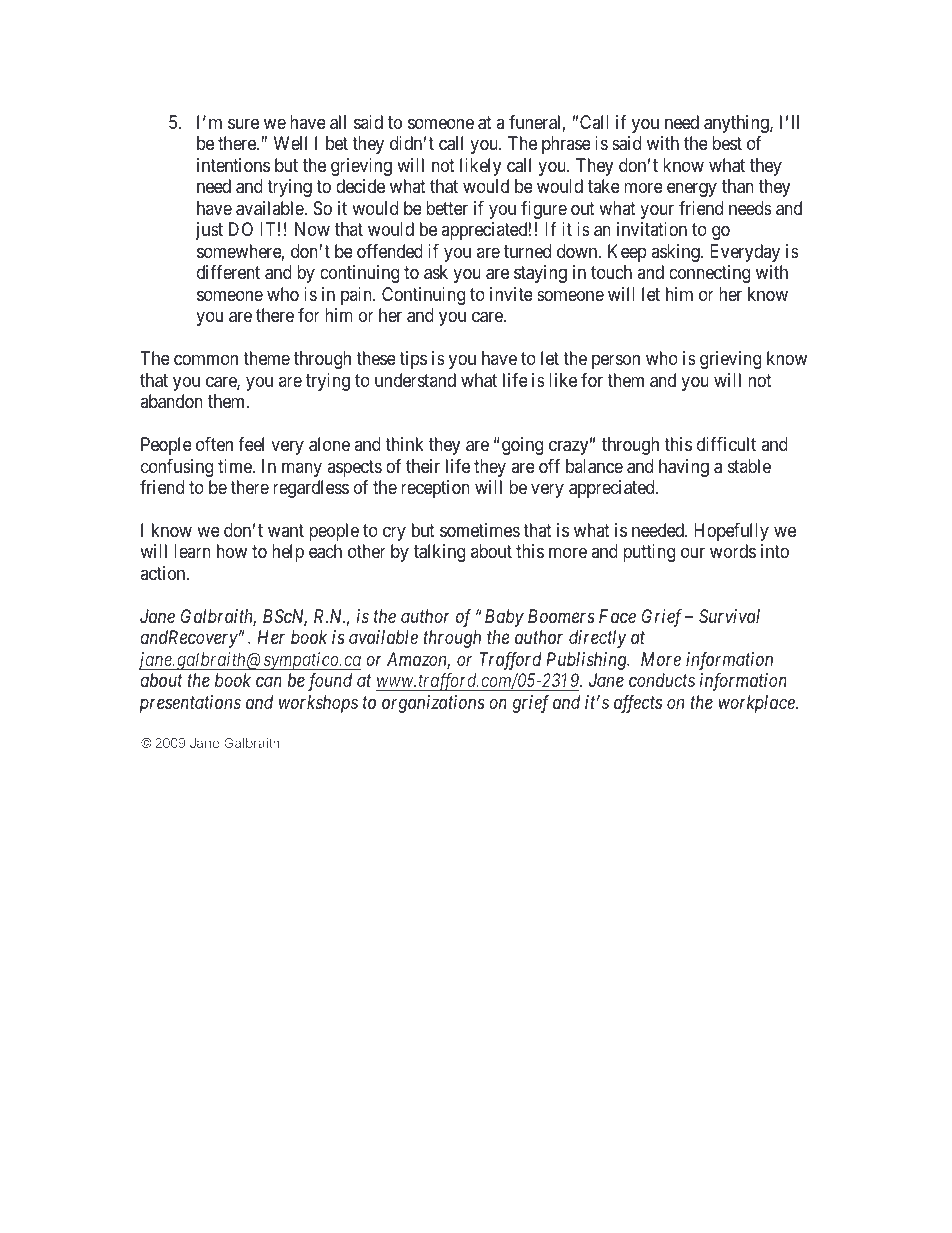  What do you see at coordinates (511, 294) in the page?
I see `invite` at bounding box center [511, 294].
